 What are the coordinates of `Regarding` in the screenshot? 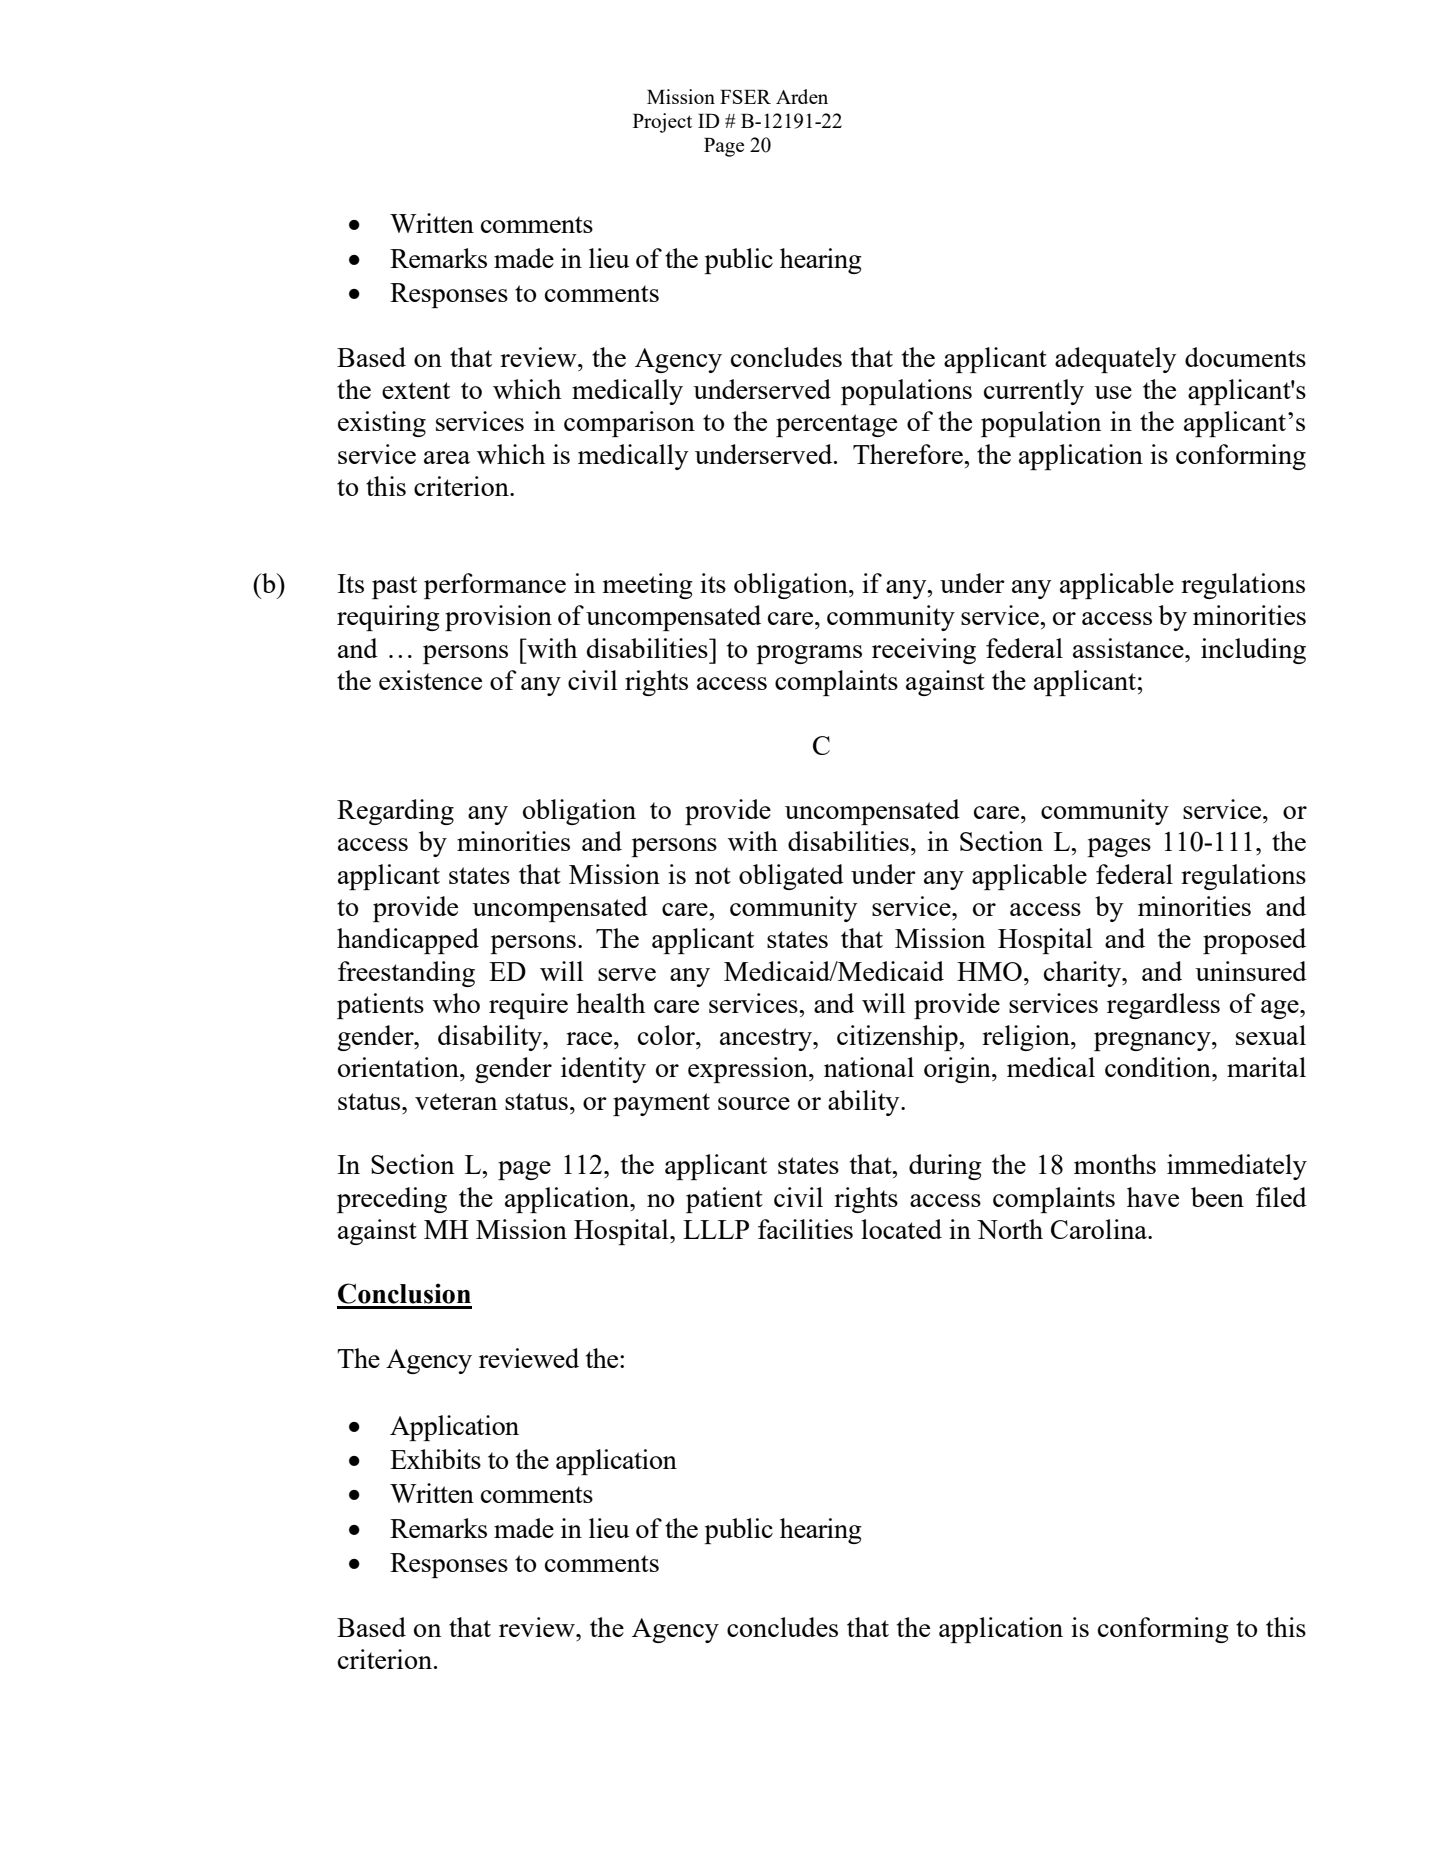 It's located at (395, 812).
